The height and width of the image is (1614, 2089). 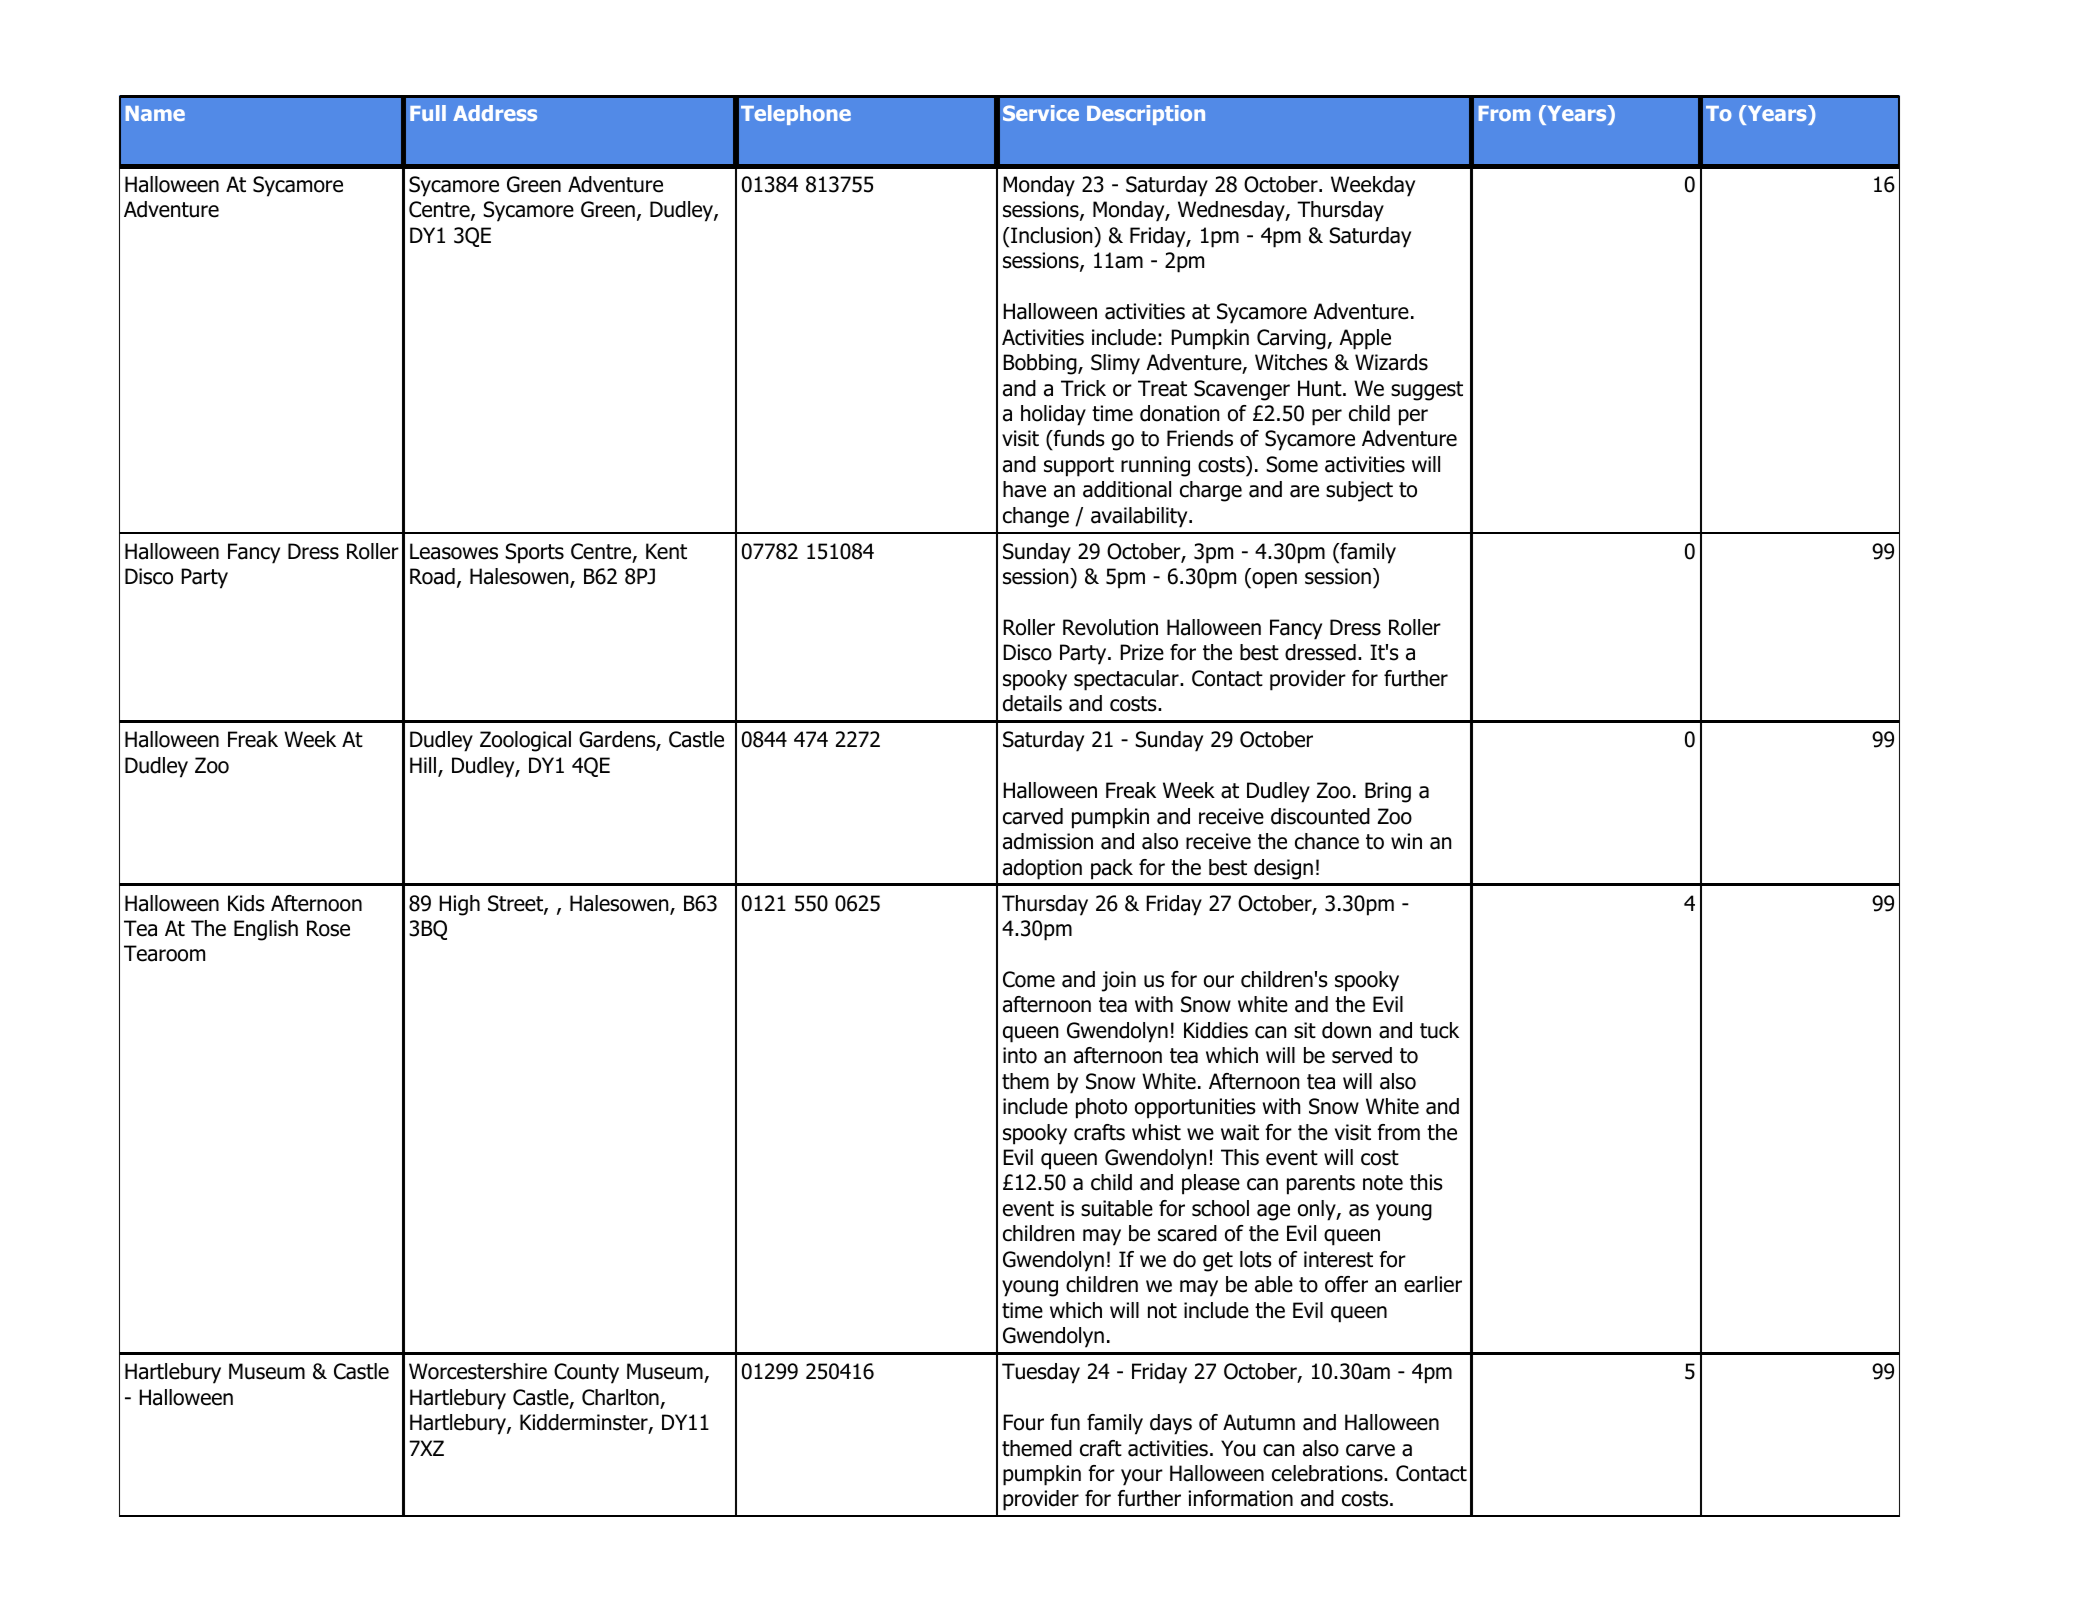 I want to click on Full, so click(x=428, y=113).
